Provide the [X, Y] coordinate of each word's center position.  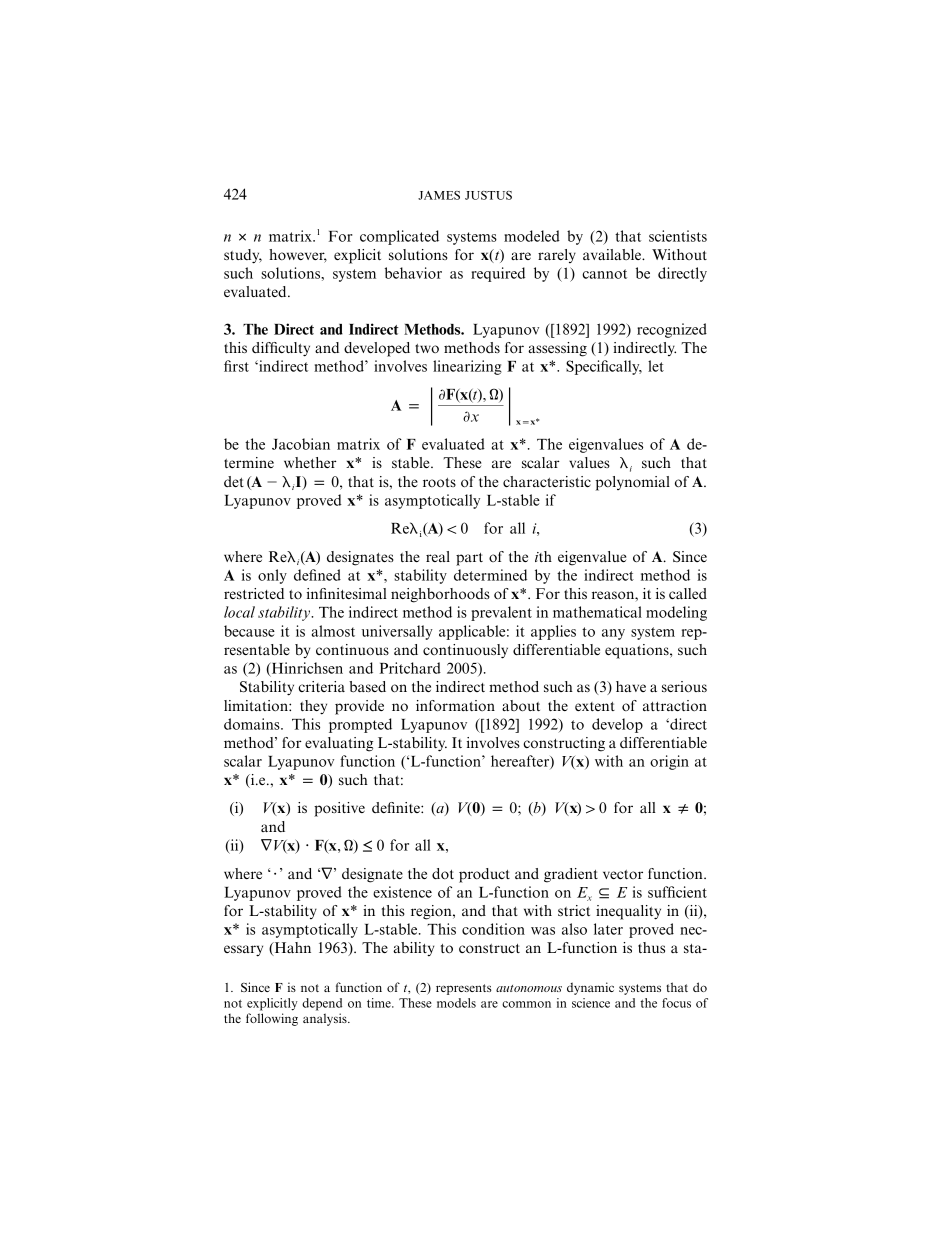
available [613, 254]
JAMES [439, 195]
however [298, 256]
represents [464, 989]
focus [676, 1003]
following [272, 1019]
